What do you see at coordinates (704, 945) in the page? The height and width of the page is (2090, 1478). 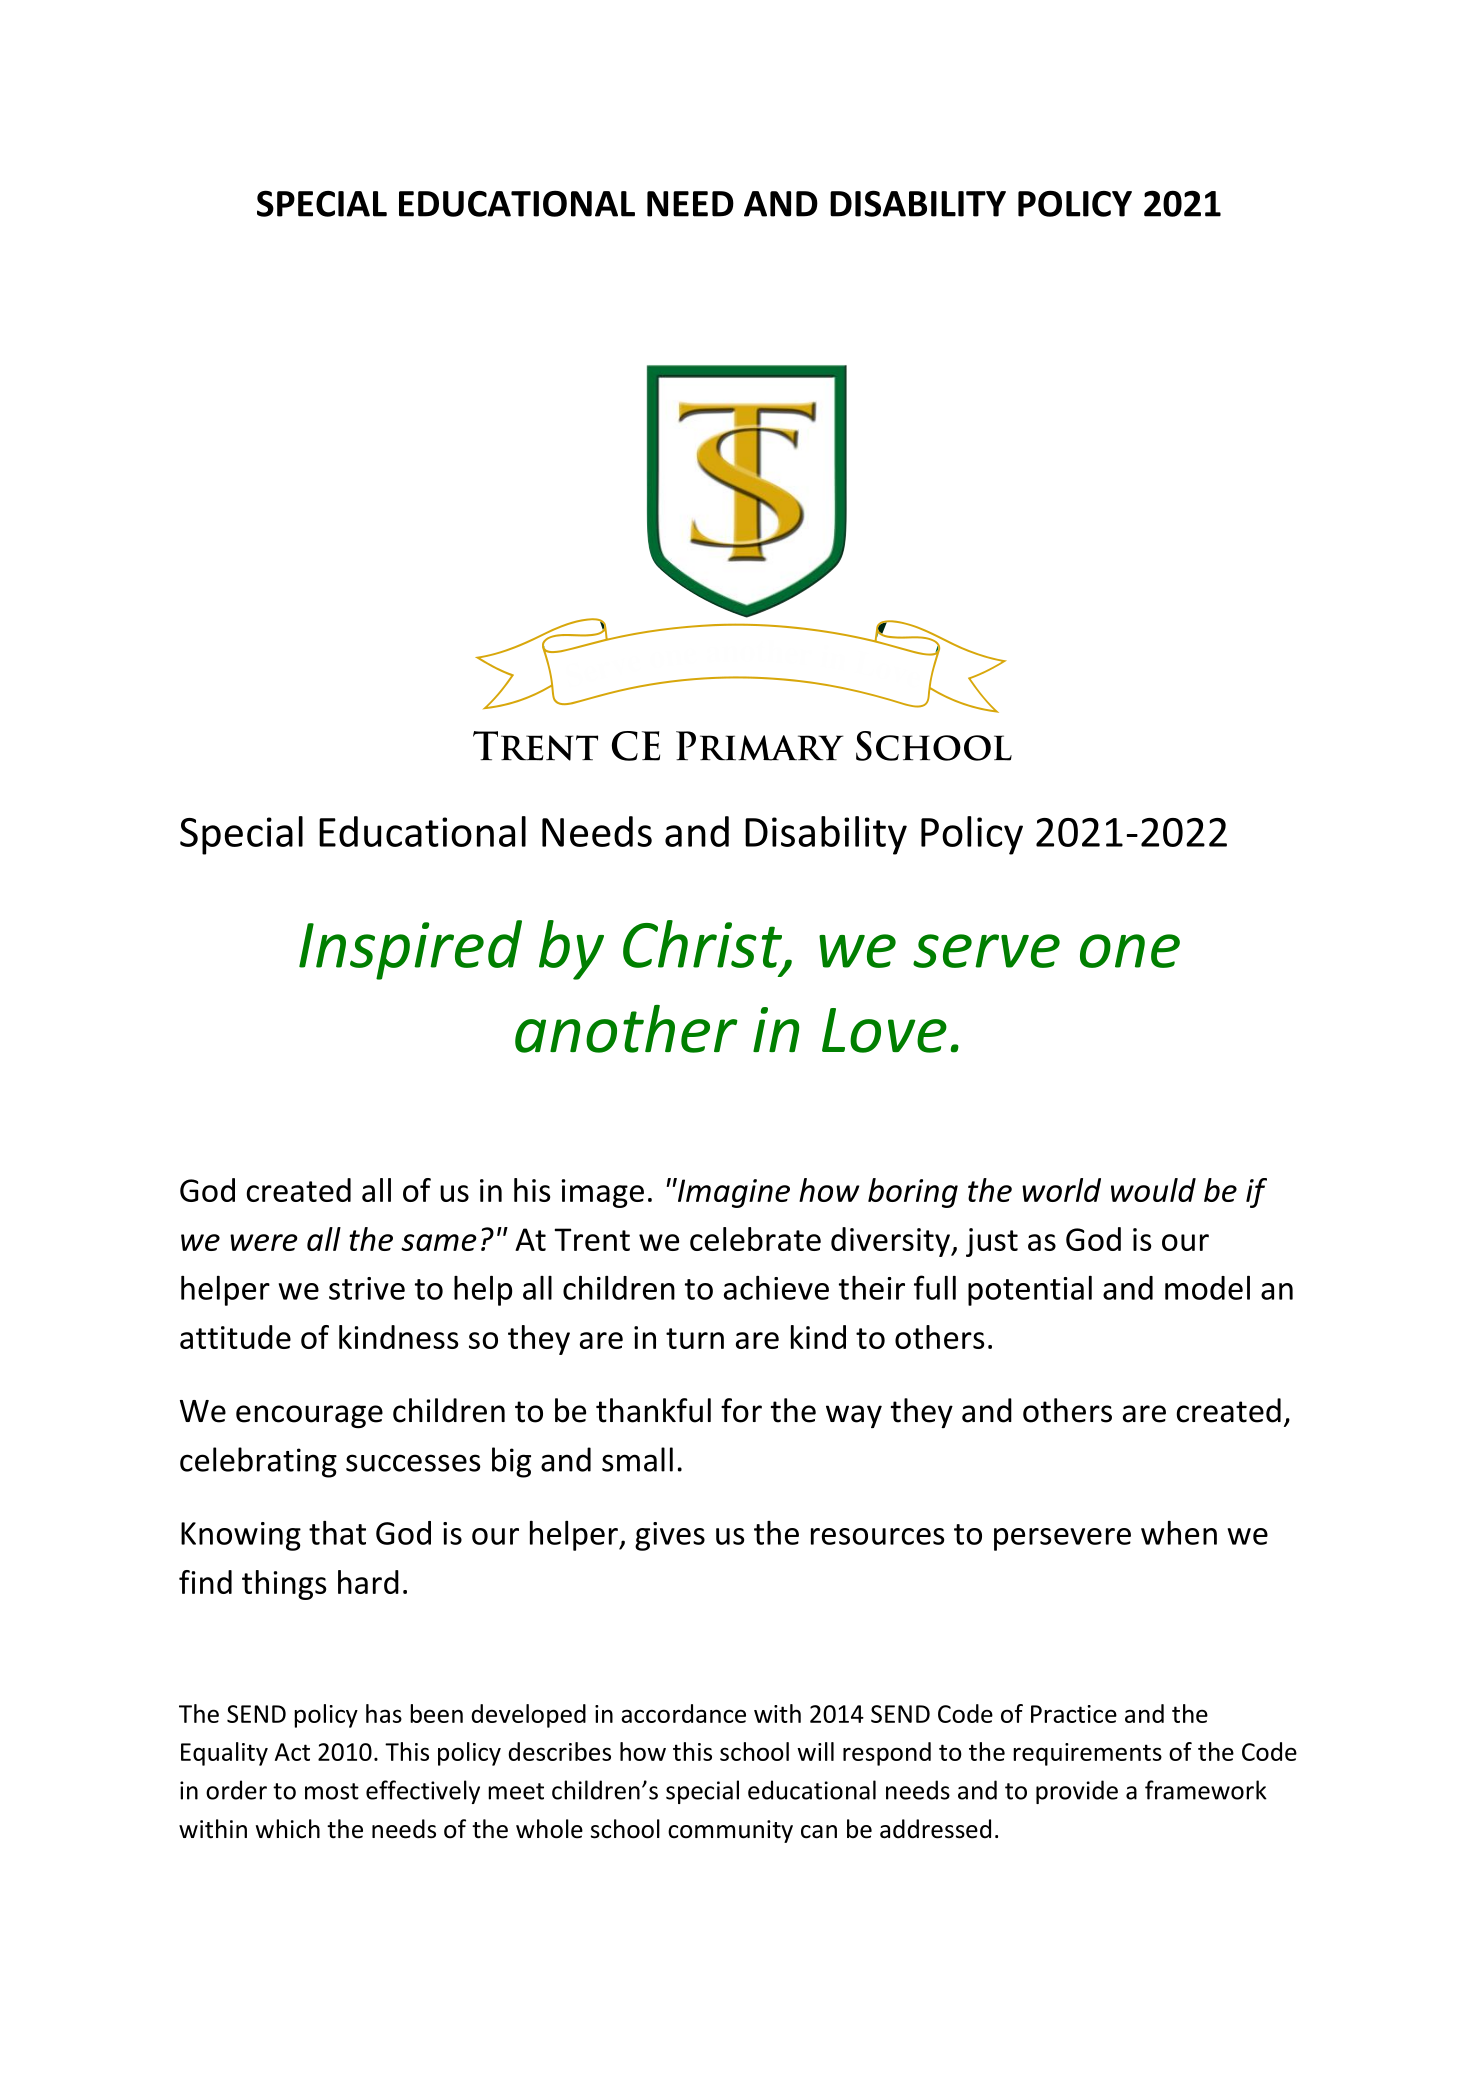 I see `Christ` at bounding box center [704, 945].
